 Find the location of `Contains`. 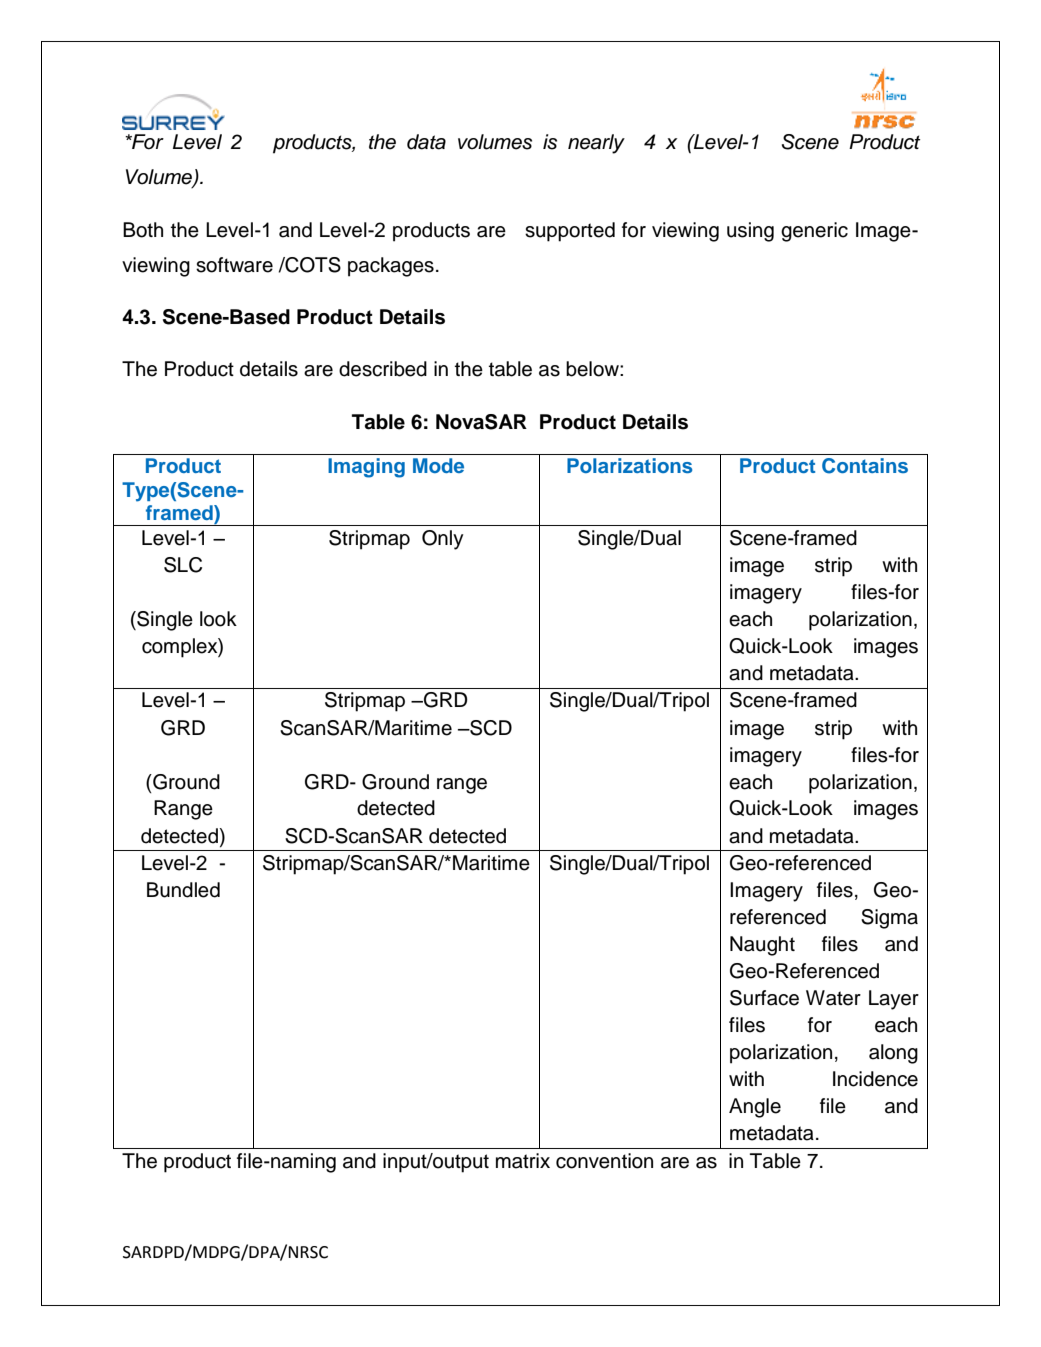

Contains is located at coordinates (865, 466).
